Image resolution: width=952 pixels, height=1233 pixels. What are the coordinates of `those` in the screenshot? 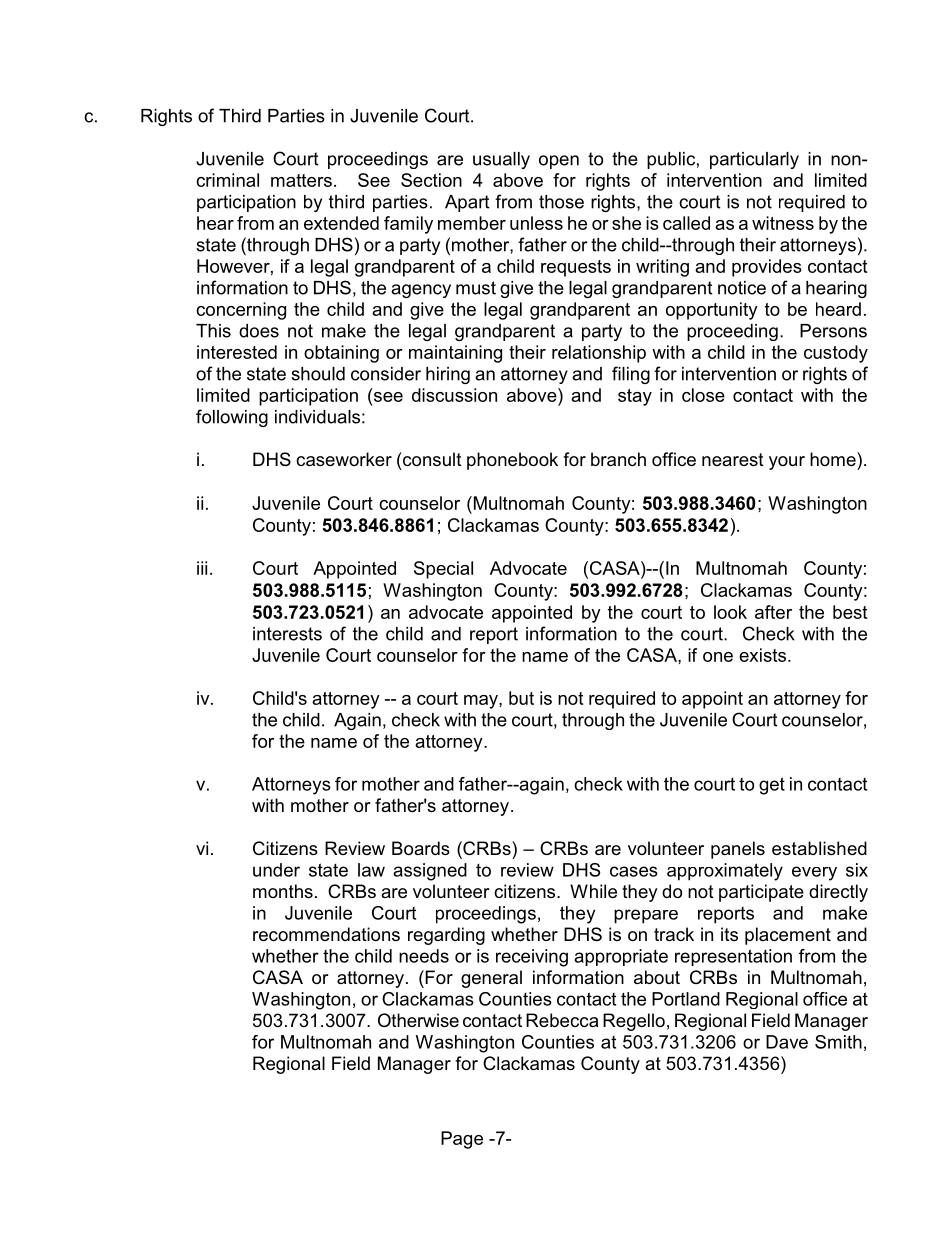 It's located at (561, 202).
